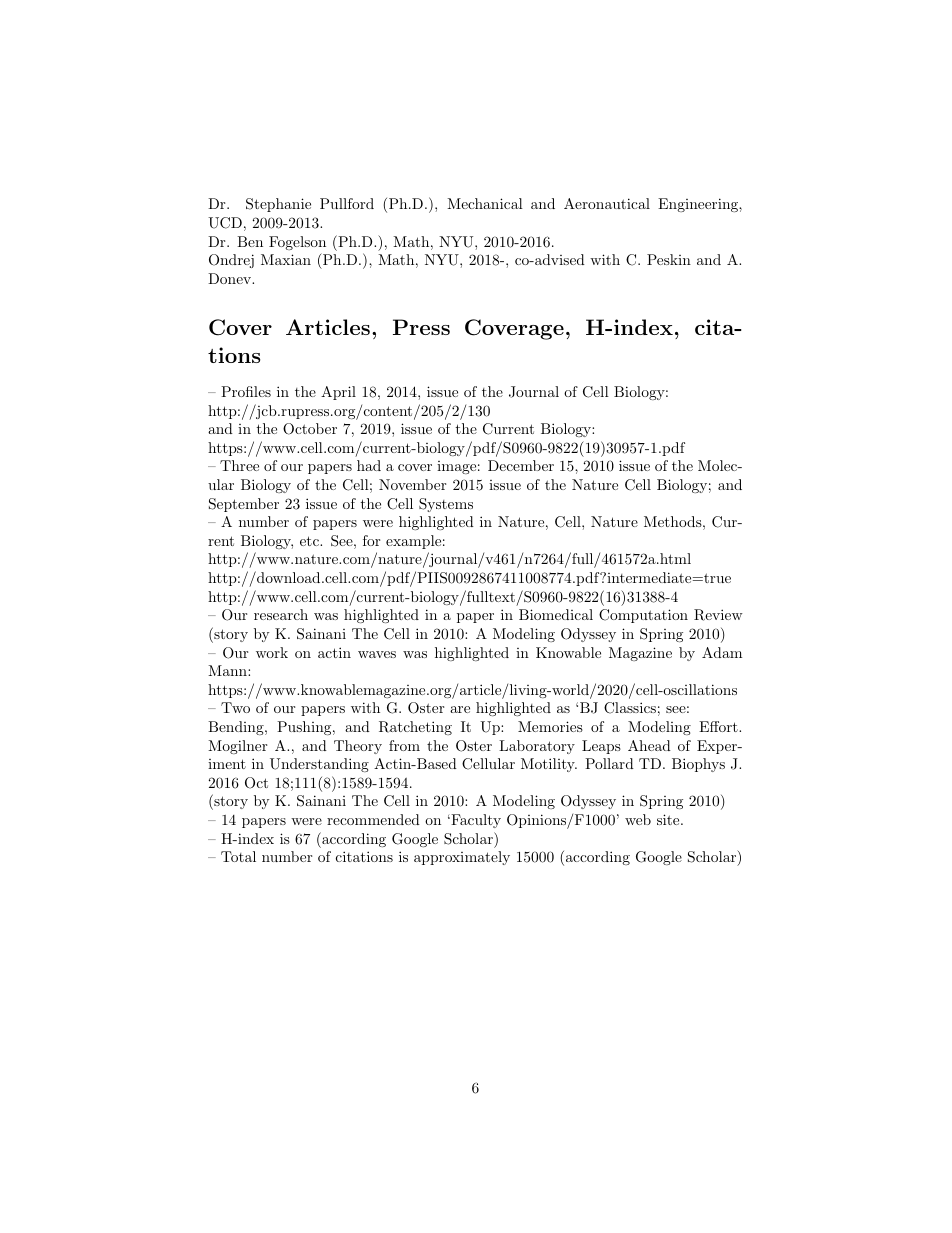 This screenshot has height=1233, width=952. What do you see at coordinates (643, 616) in the screenshot?
I see `Computation` at bounding box center [643, 616].
